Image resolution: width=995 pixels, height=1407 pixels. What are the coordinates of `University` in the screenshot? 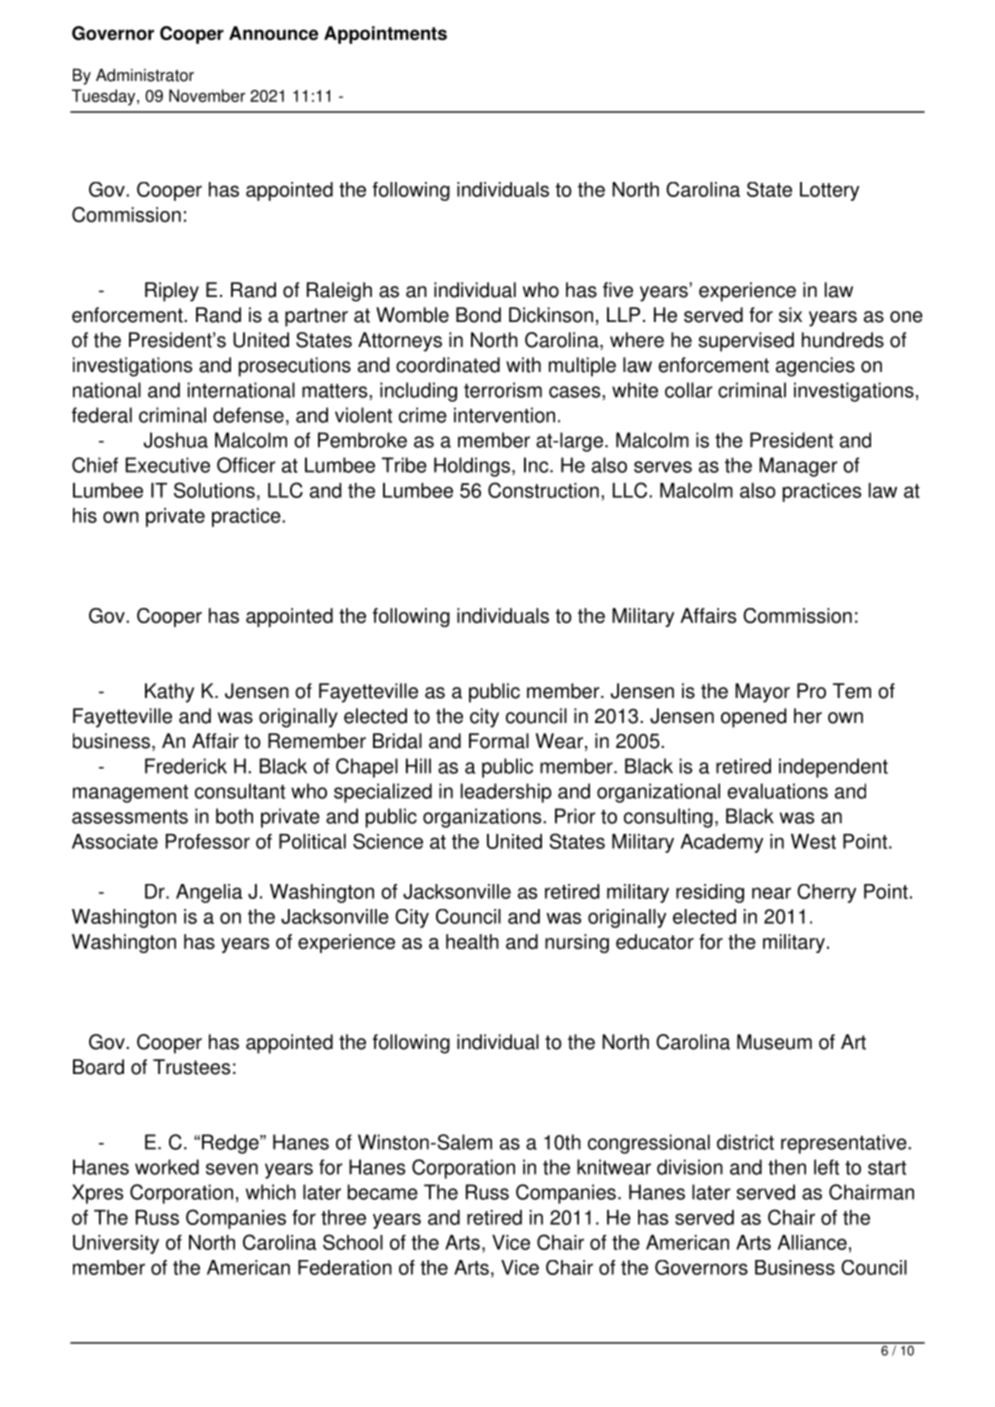 It's located at (116, 1244).
